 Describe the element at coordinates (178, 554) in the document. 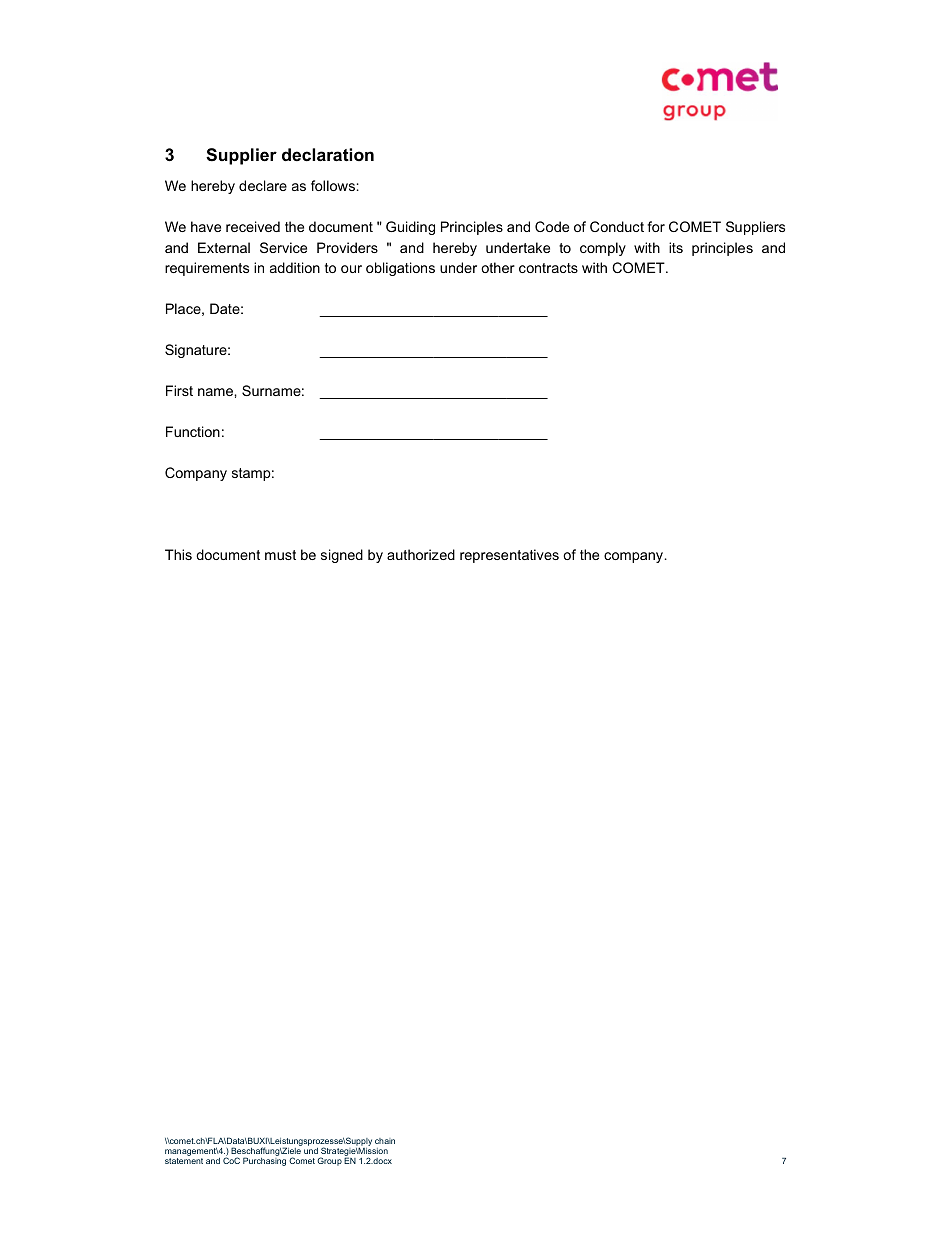

I see `This` at that location.
